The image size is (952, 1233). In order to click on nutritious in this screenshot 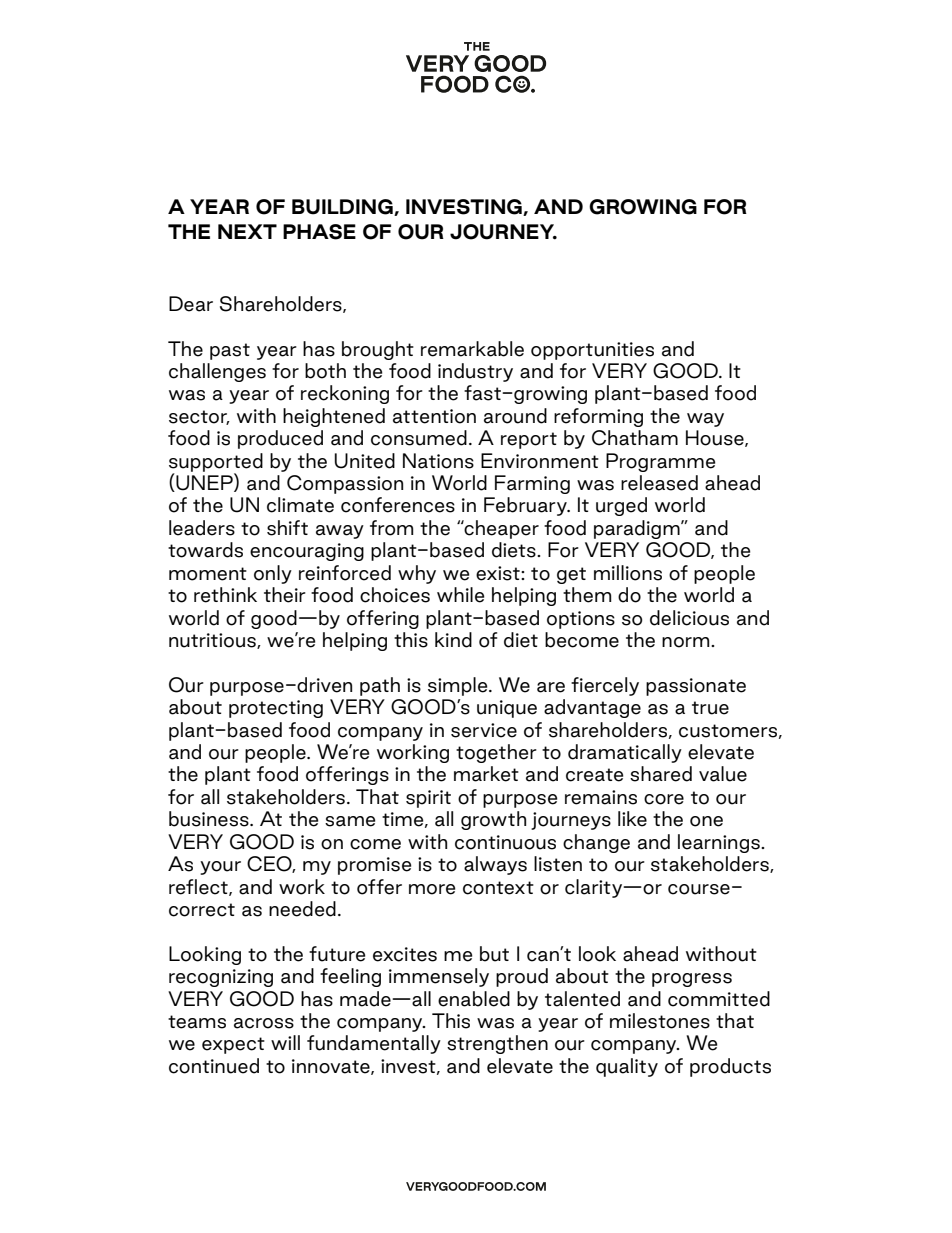, I will do `click(213, 641)`.
